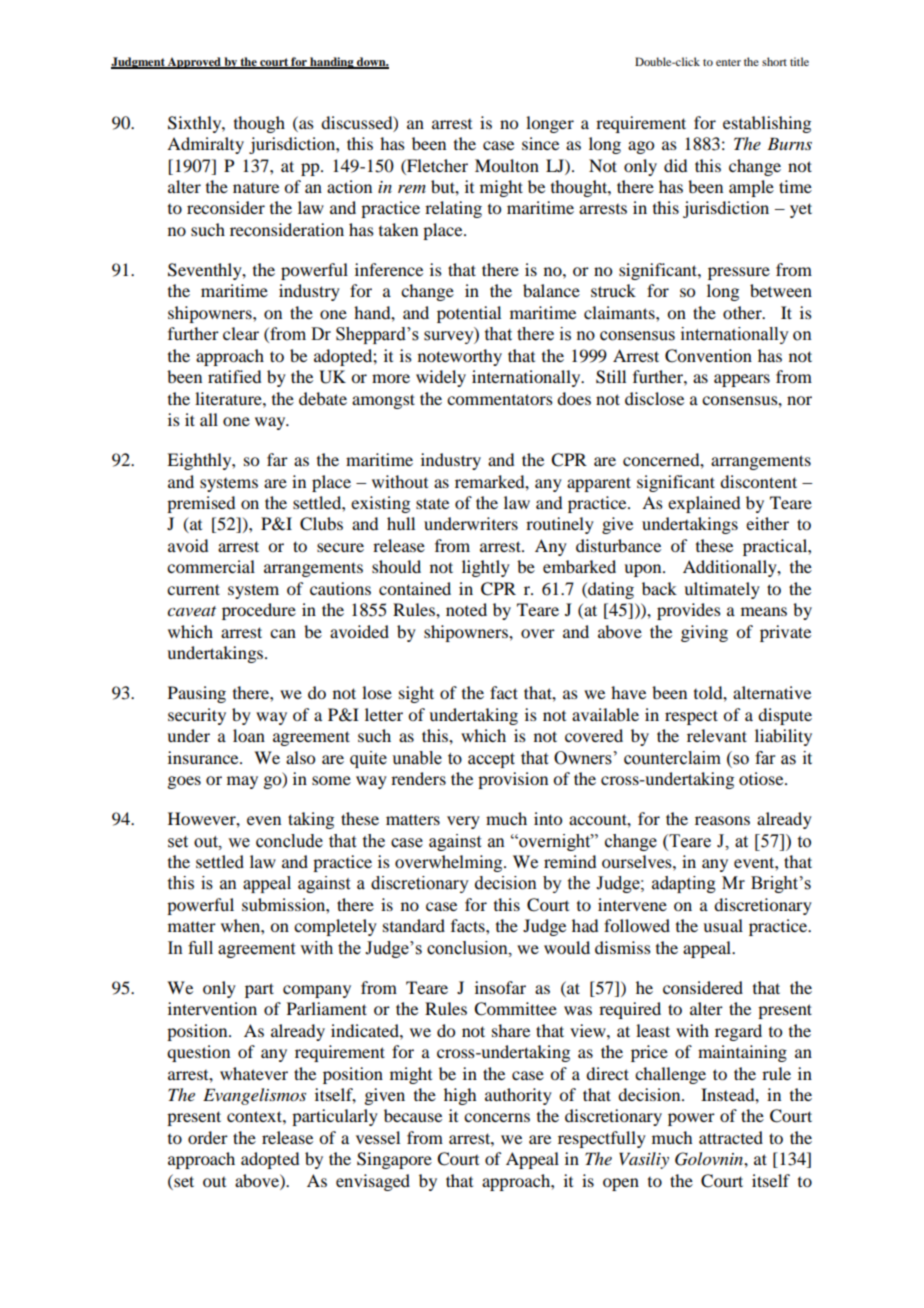 The image size is (924, 1308). Describe the element at coordinates (208, 1137) in the screenshot. I see `order` at that location.
